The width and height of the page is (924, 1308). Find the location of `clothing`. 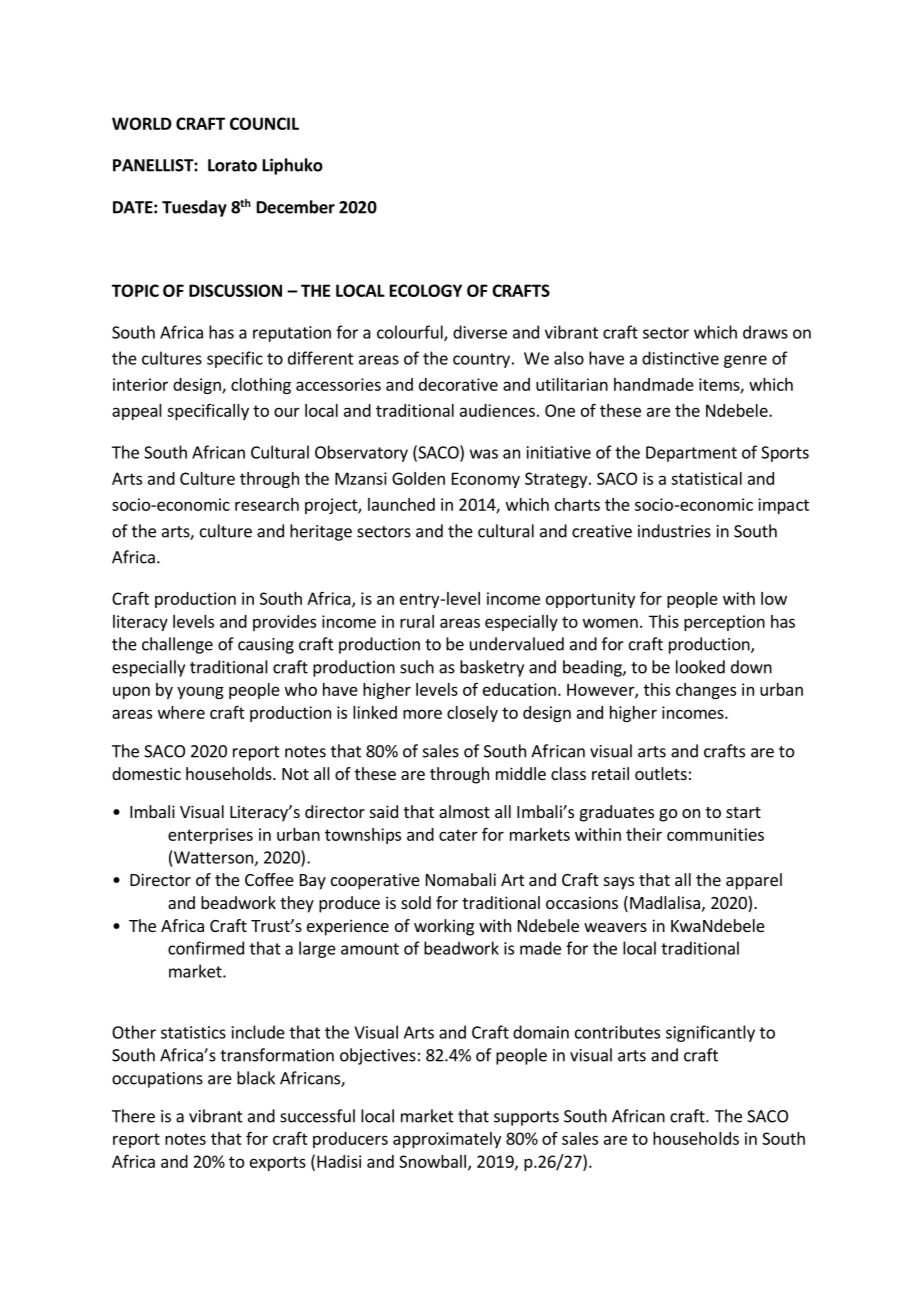

clothing is located at coordinates (261, 386).
